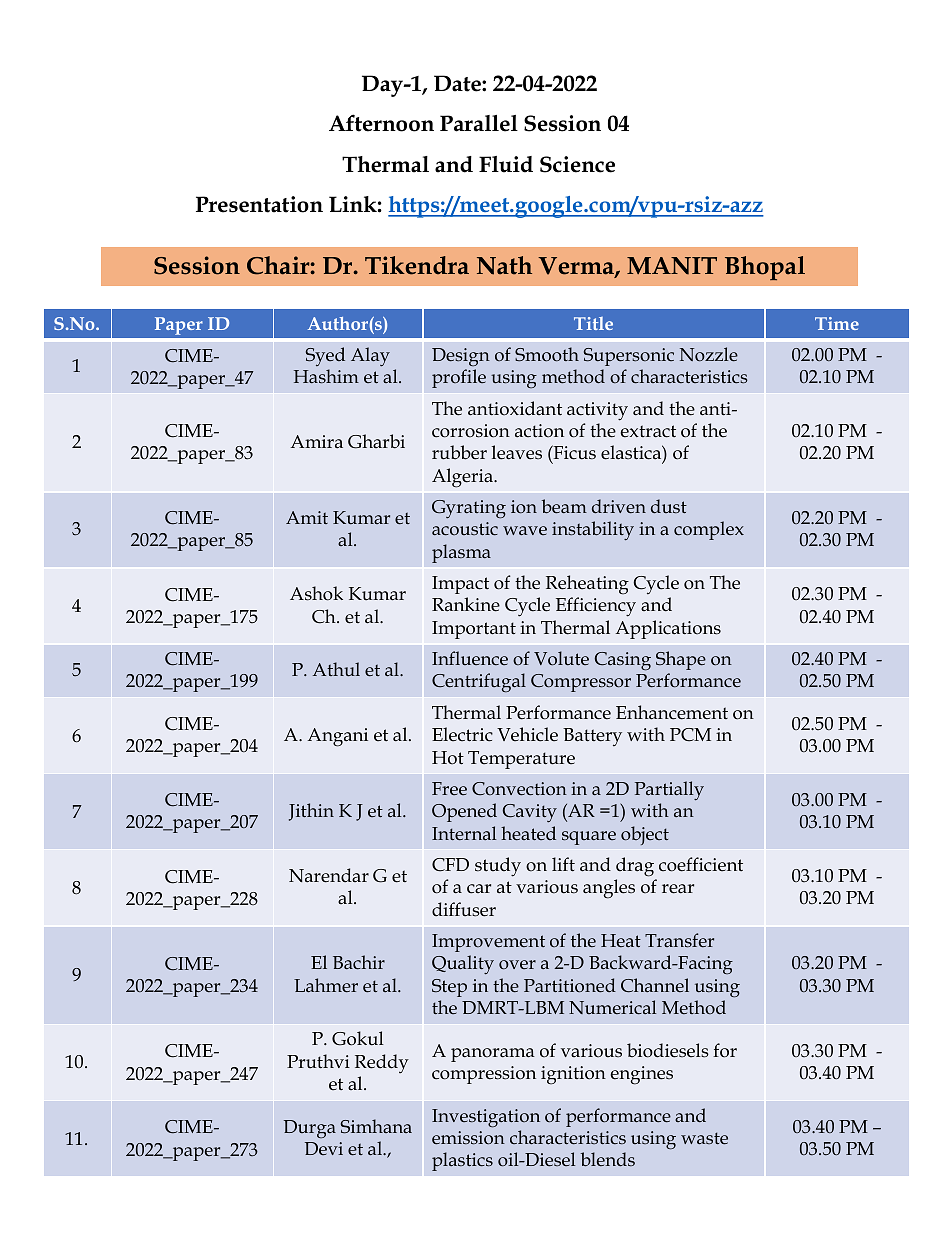 This screenshot has width=952, height=1233. Describe the element at coordinates (324, 1148) in the screenshot. I see `Devi` at that location.
